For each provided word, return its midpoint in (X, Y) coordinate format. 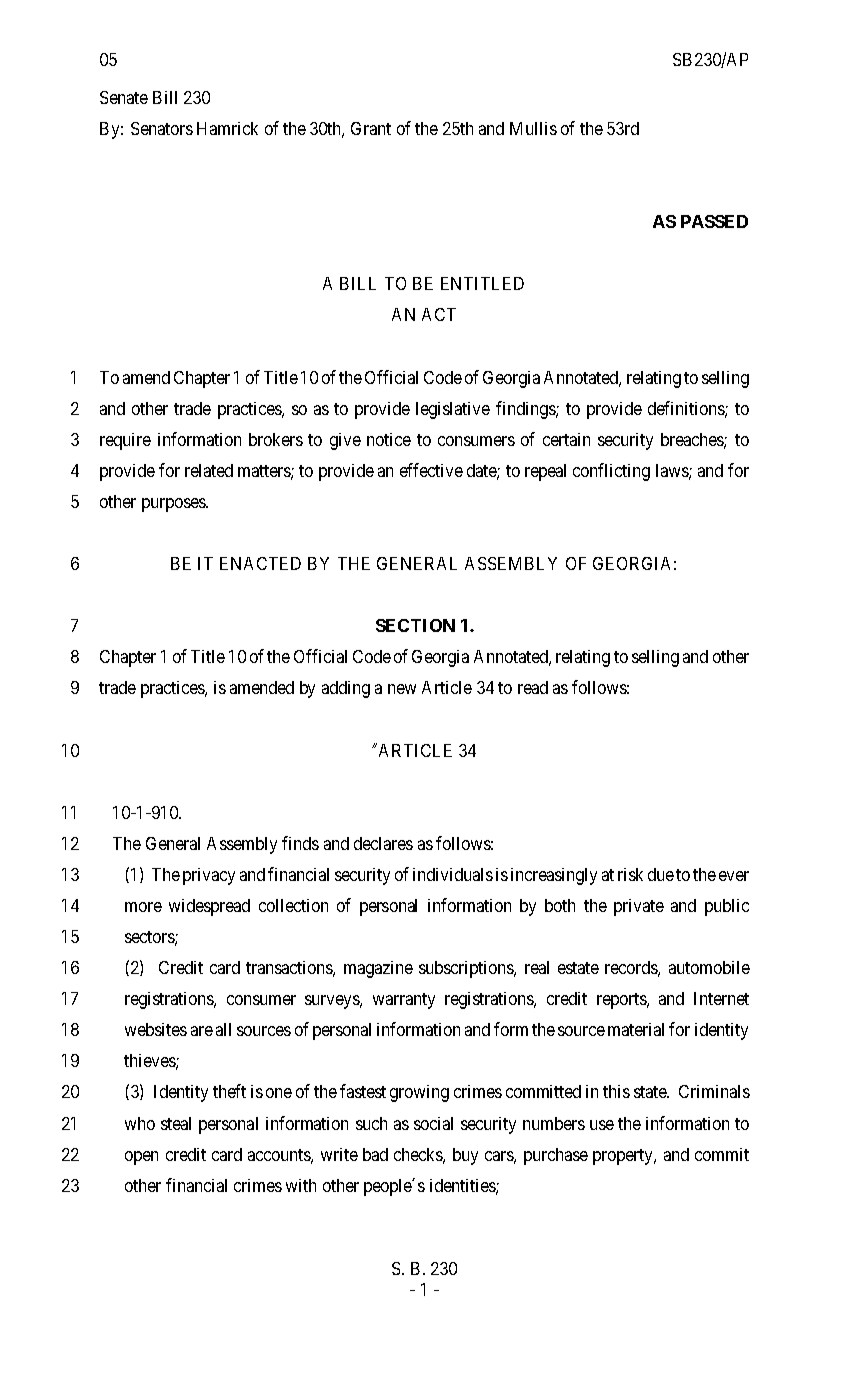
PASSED (714, 221)
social (433, 1123)
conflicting (611, 472)
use (602, 1125)
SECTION (415, 625)
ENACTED (260, 563)
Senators (162, 128)
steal (176, 1123)
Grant (371, 128)
